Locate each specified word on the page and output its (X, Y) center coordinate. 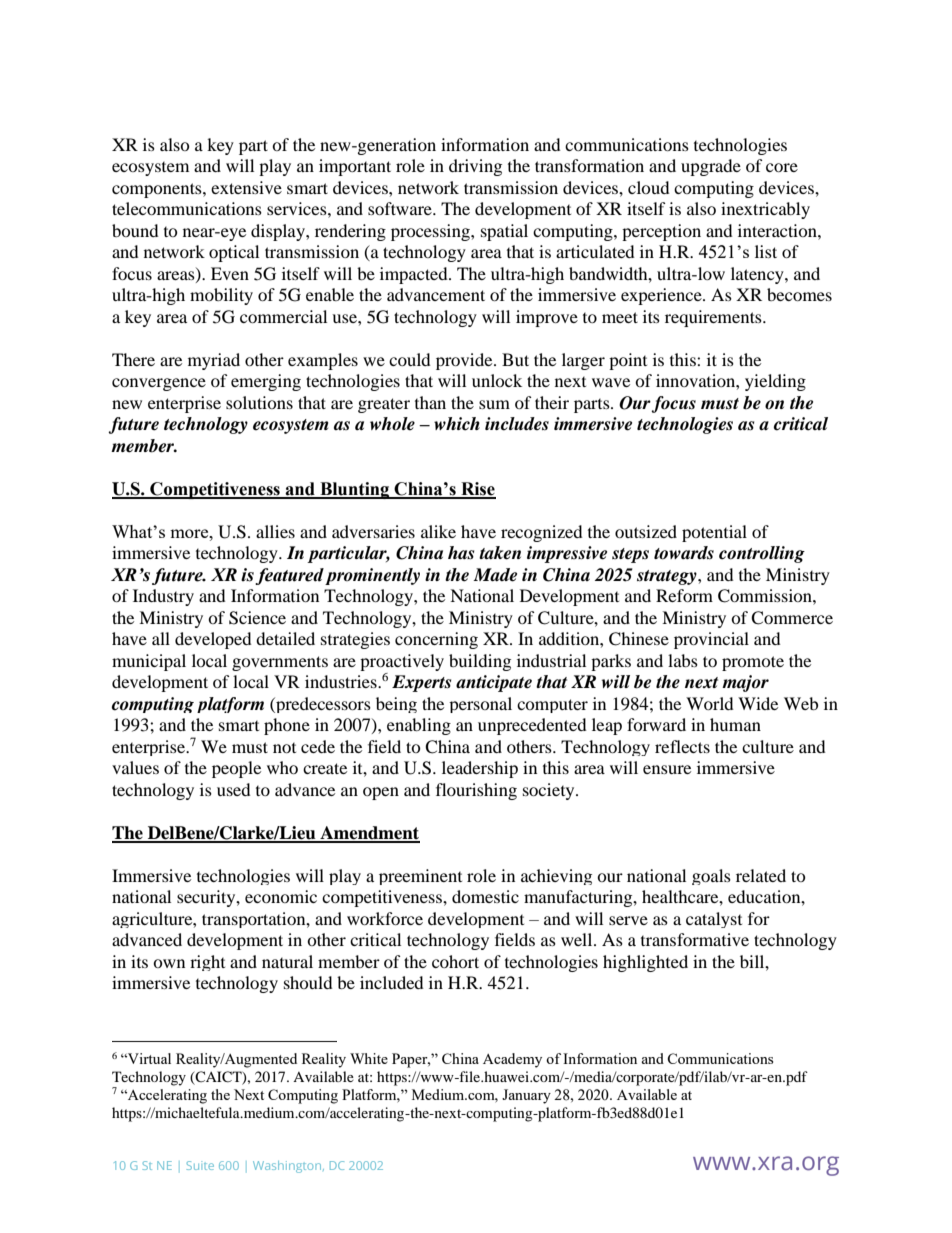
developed (213, 640)
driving (475, 167)
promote (753, 663)
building (480, 662)
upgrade (711, 167)
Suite (200, 1165)
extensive (246, 187)
